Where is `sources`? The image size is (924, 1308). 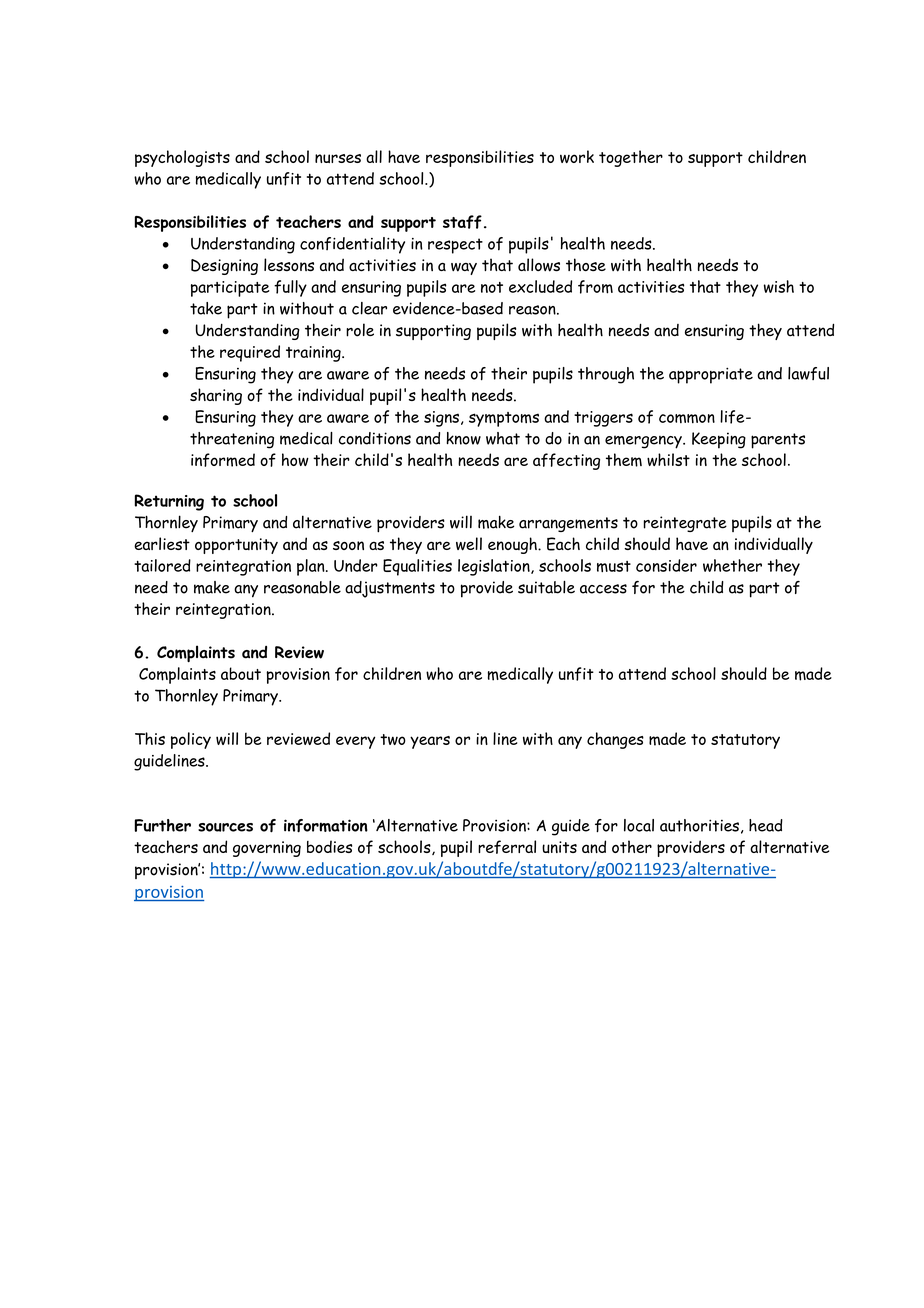
sources is located at coordinates (225, 827).
